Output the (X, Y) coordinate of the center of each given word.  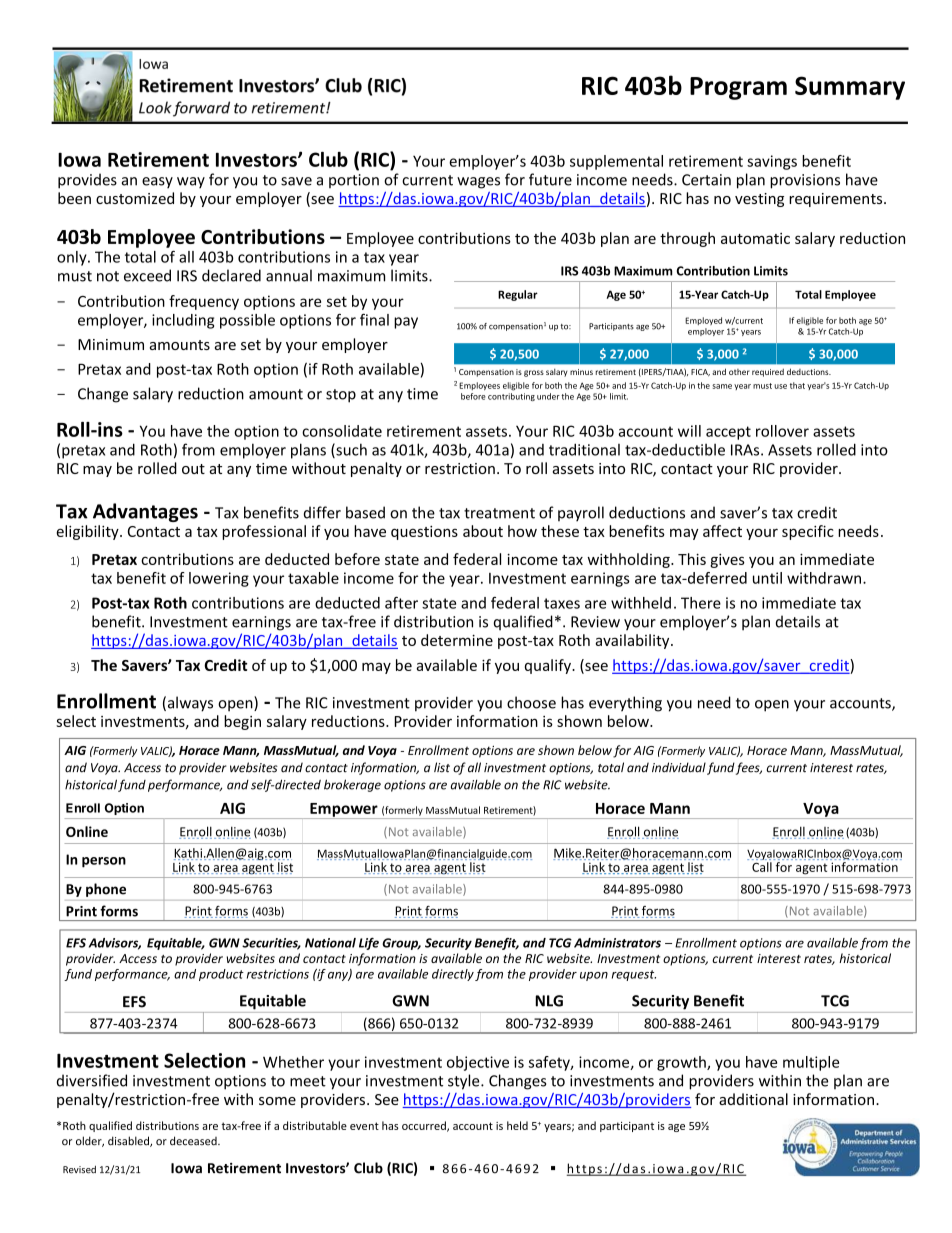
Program (738, 88)
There (701, 603)
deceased (194, 1141)
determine (457, 640)
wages (478, 183)
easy (157, 183)
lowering (219, 579)
